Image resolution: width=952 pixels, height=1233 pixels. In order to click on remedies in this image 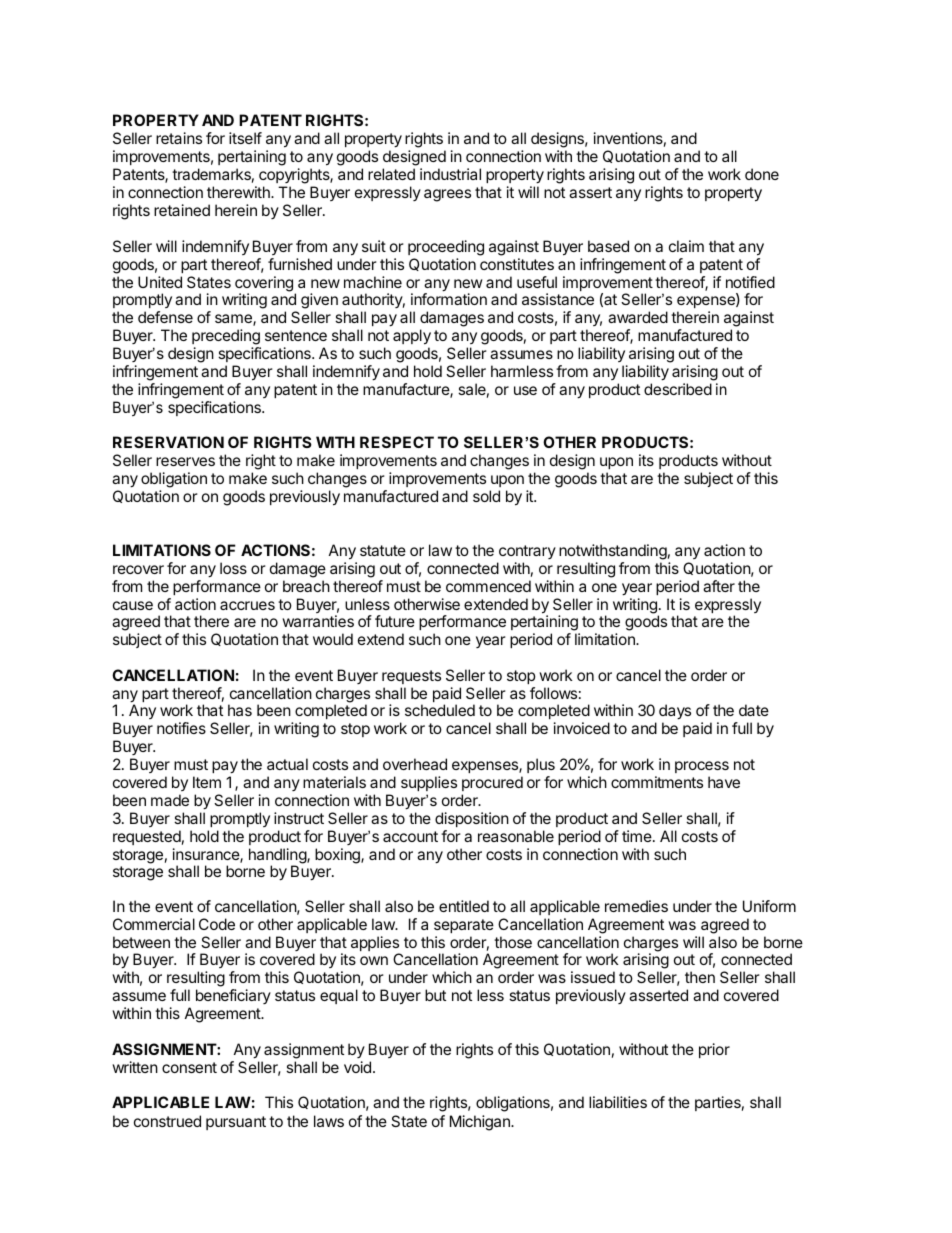, I will do `click(636, 906)`.
